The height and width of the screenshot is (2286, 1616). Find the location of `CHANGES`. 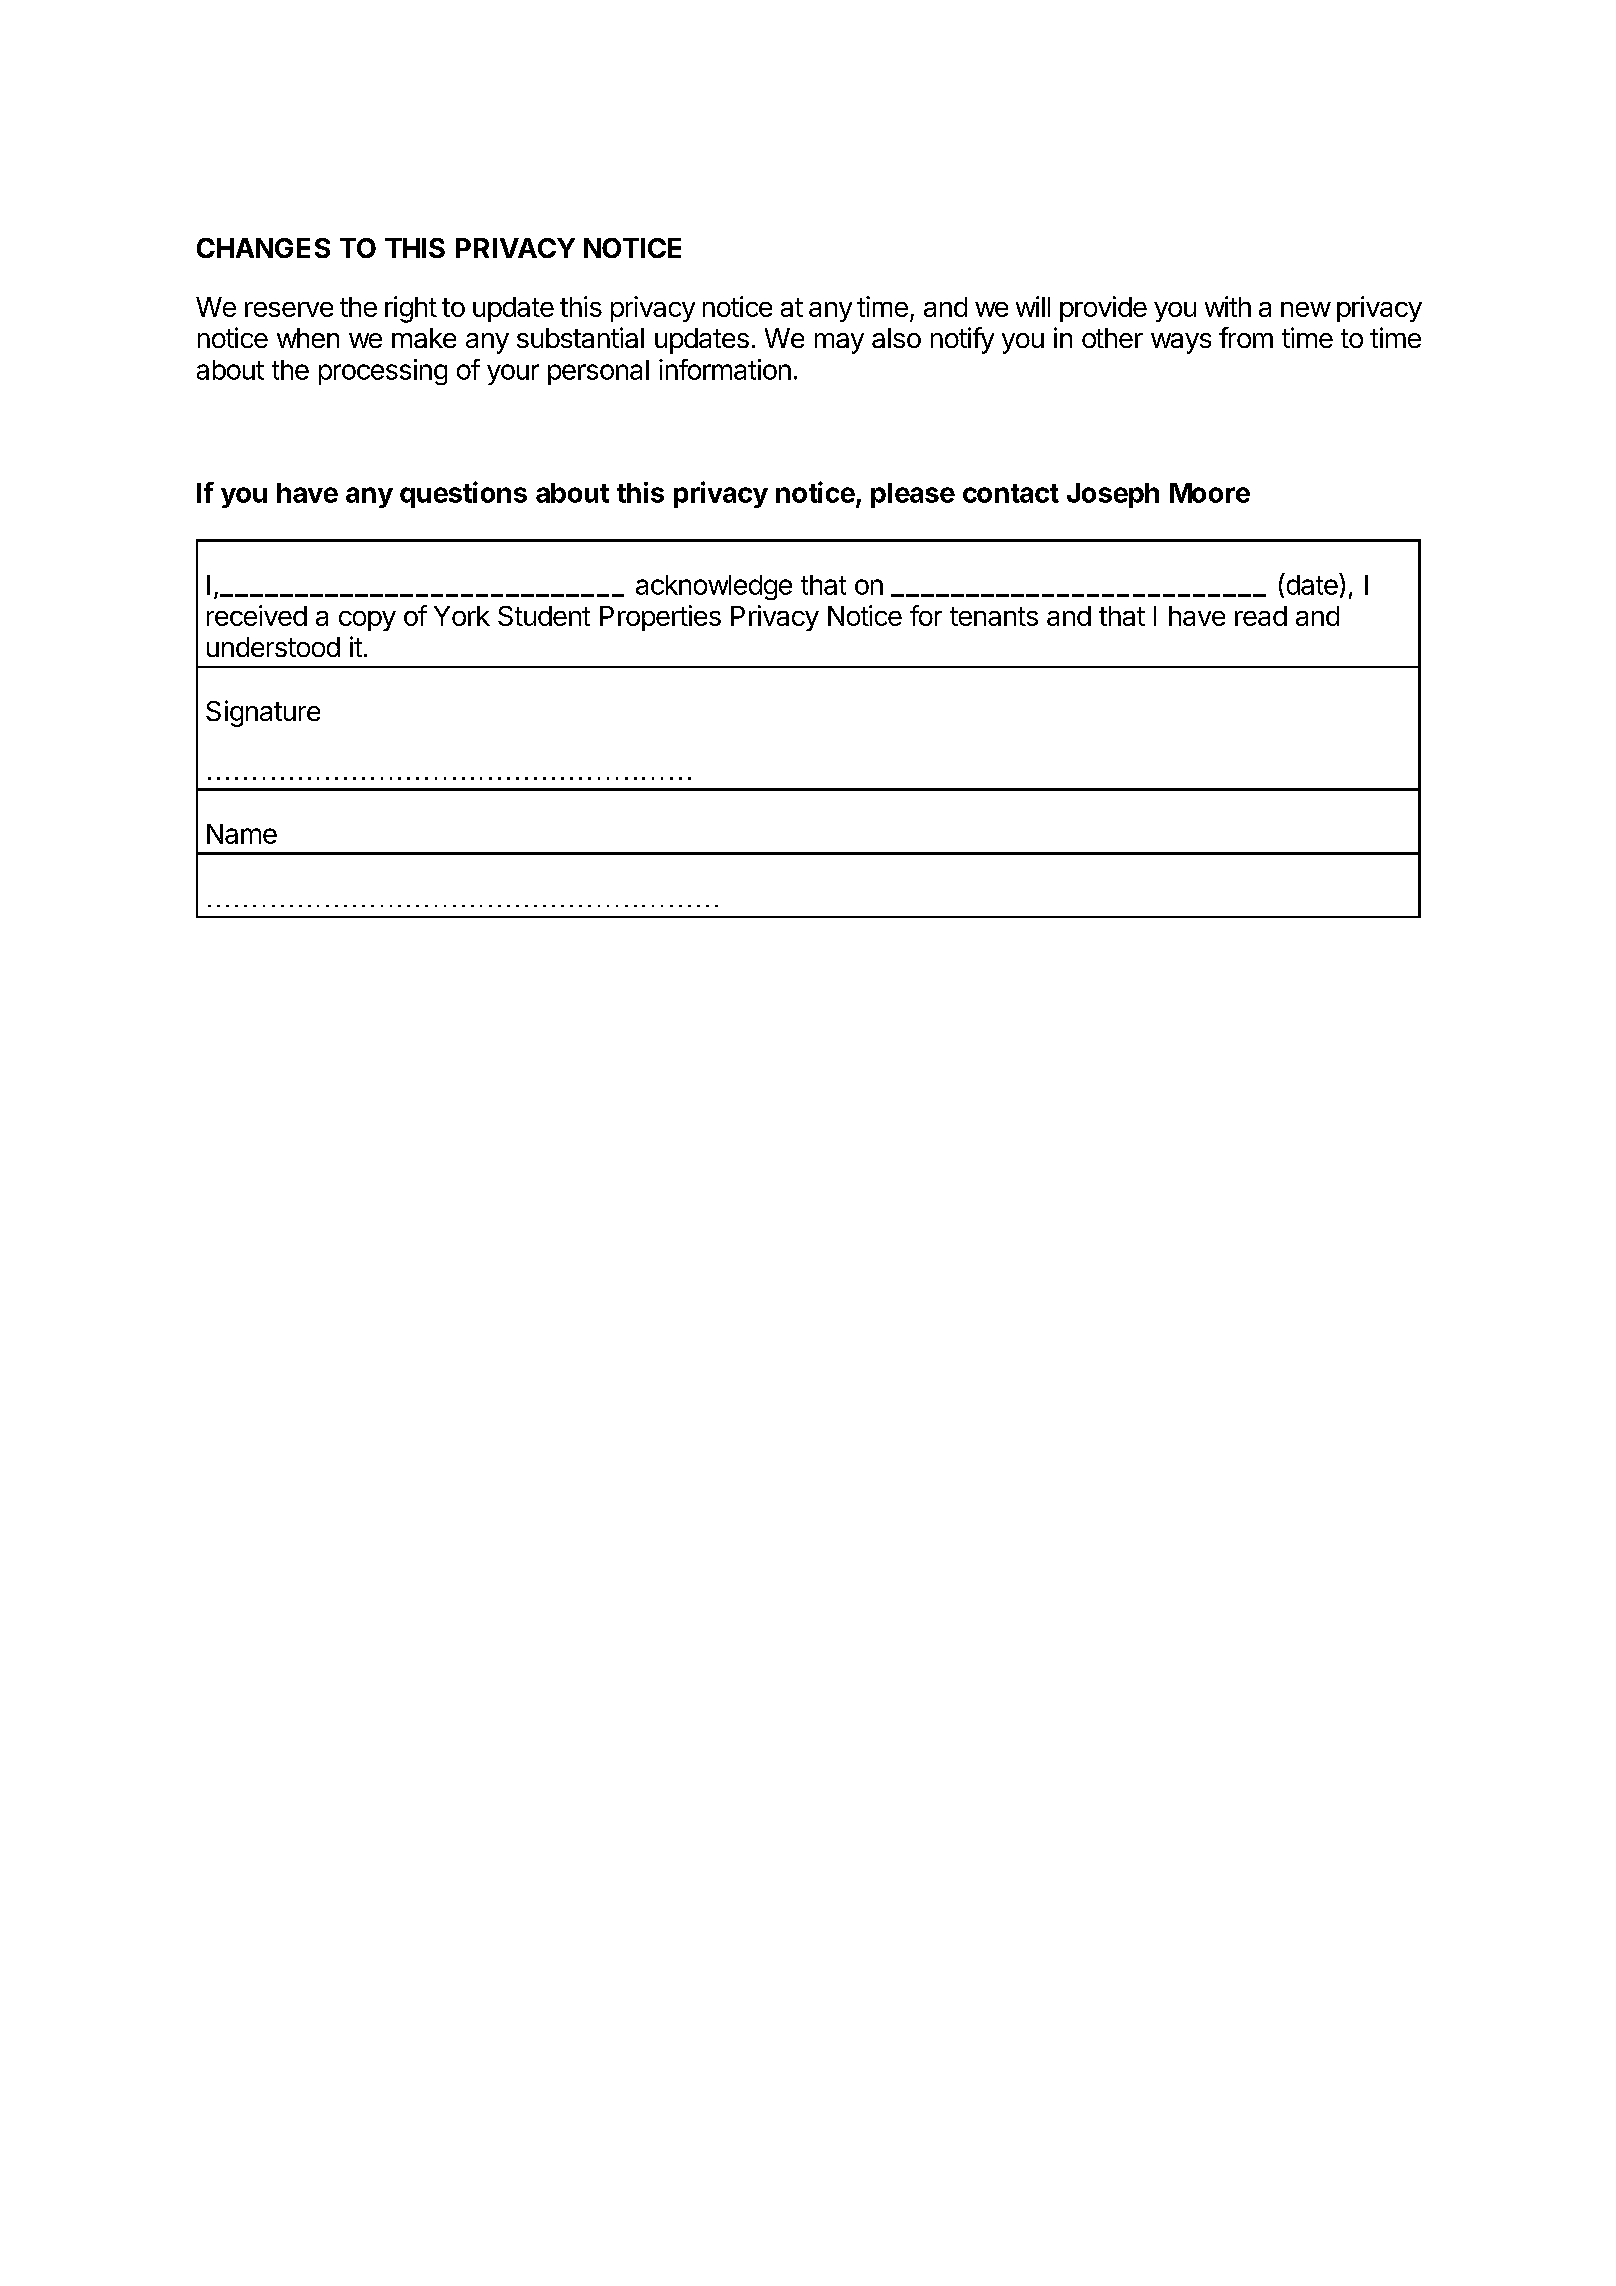

CHANGES is located at coordinates (263, 248).
